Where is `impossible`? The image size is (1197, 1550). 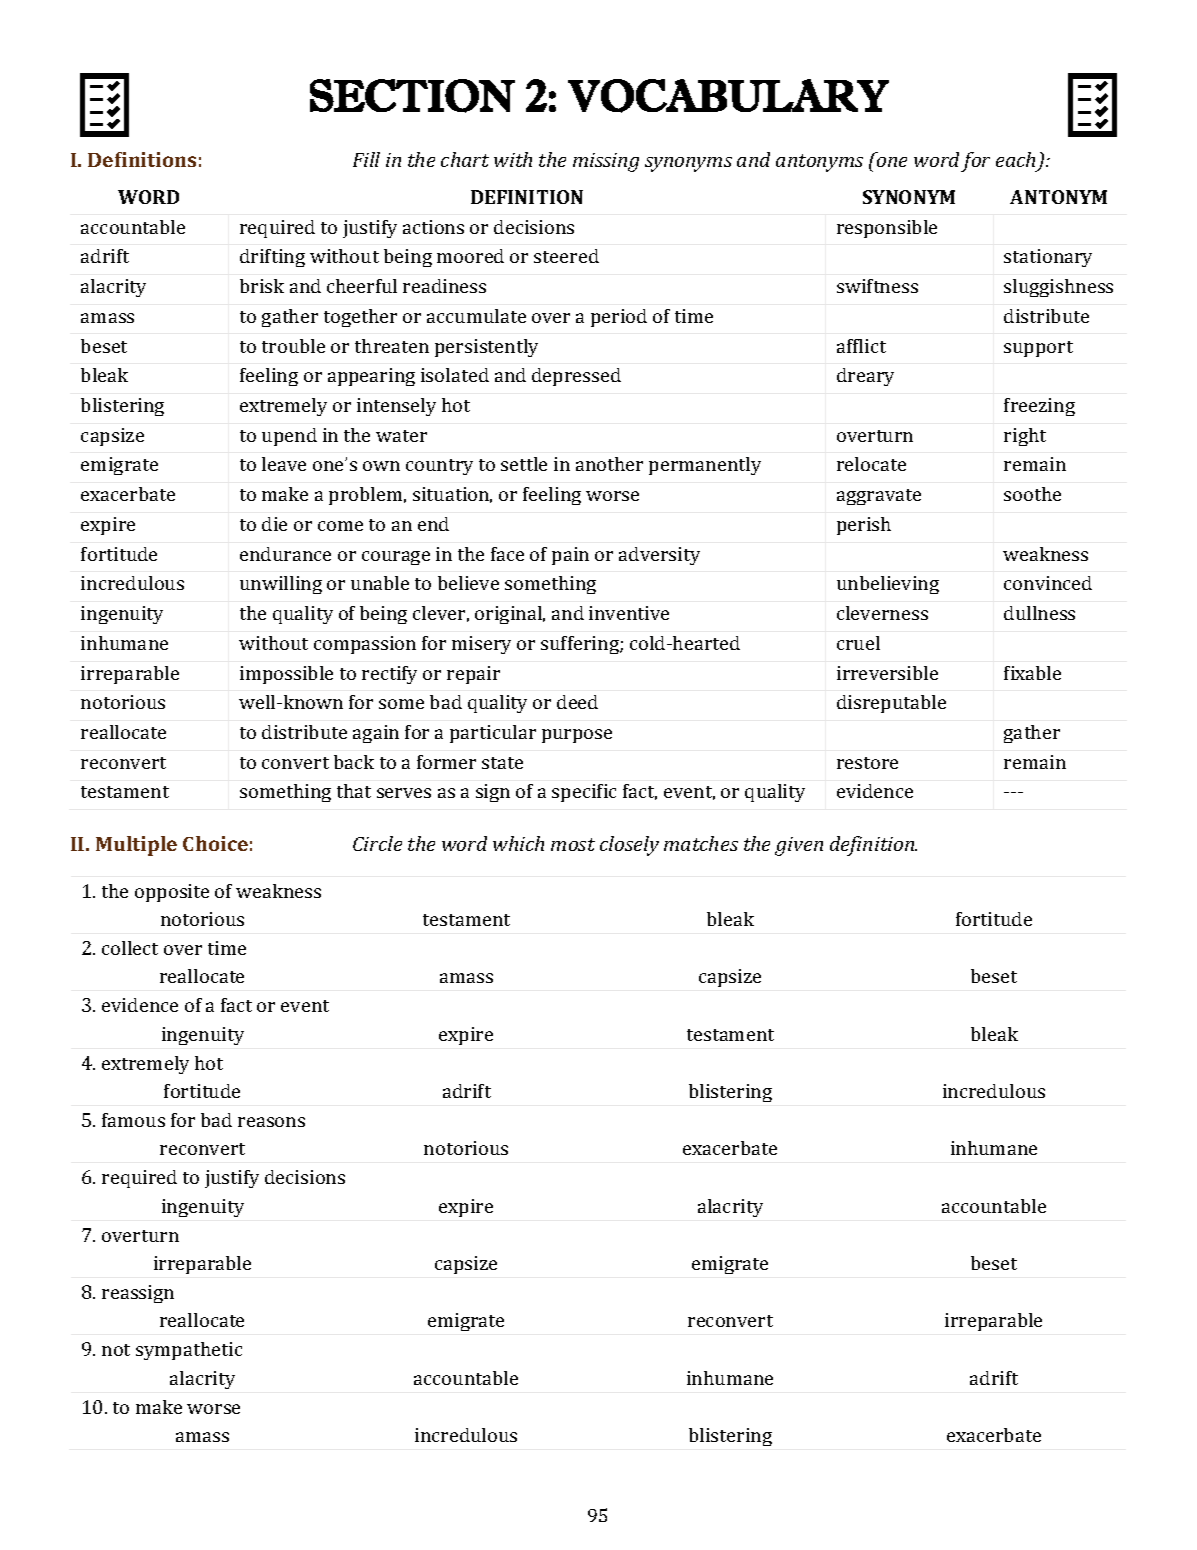
impossible is located at coordinates (286, 675).
